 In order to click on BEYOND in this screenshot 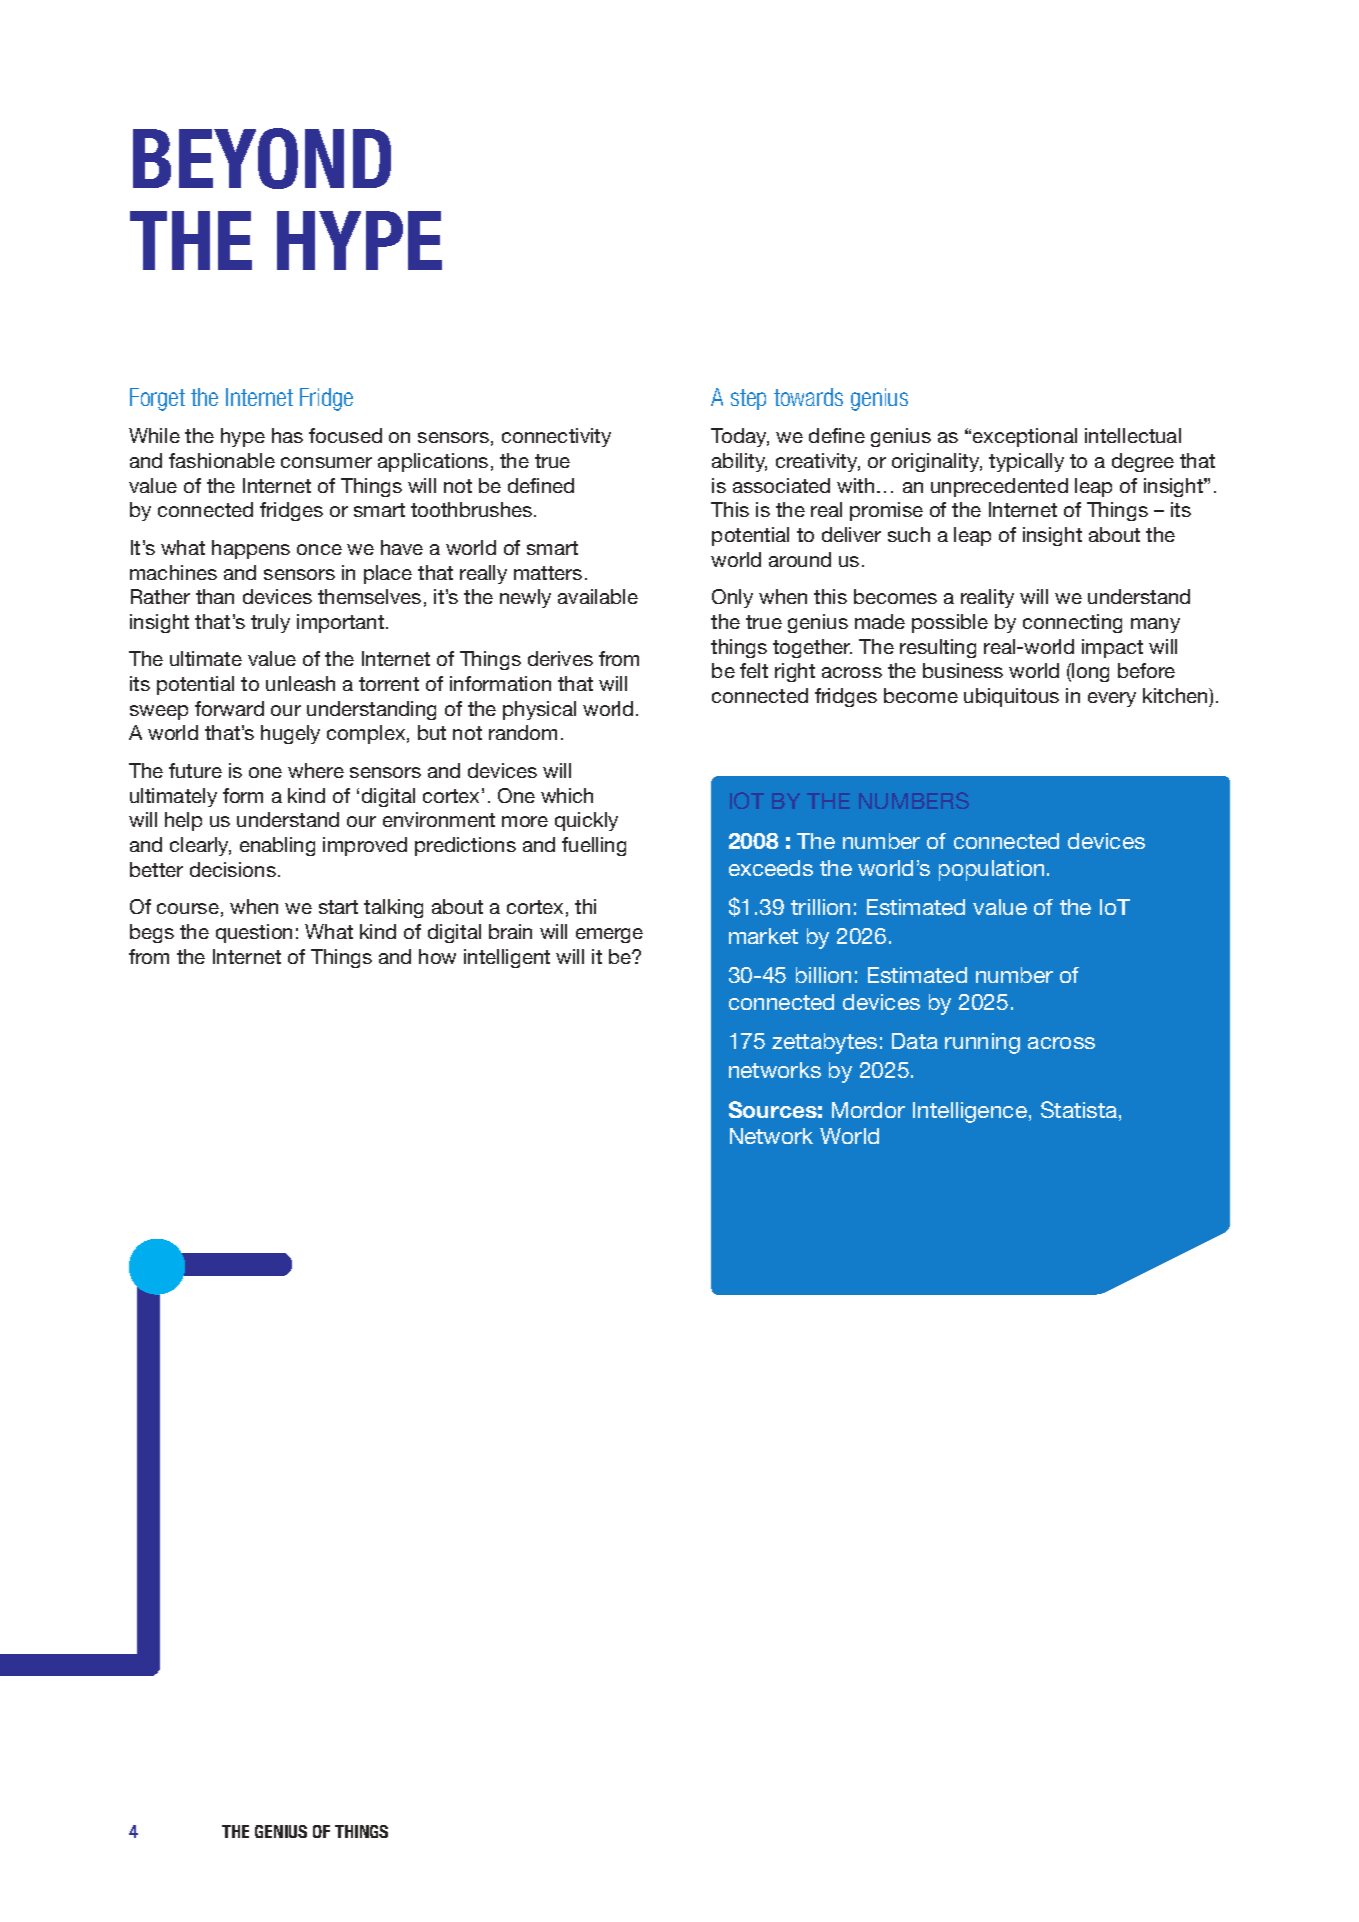, I will do `click(262, 158)`.
